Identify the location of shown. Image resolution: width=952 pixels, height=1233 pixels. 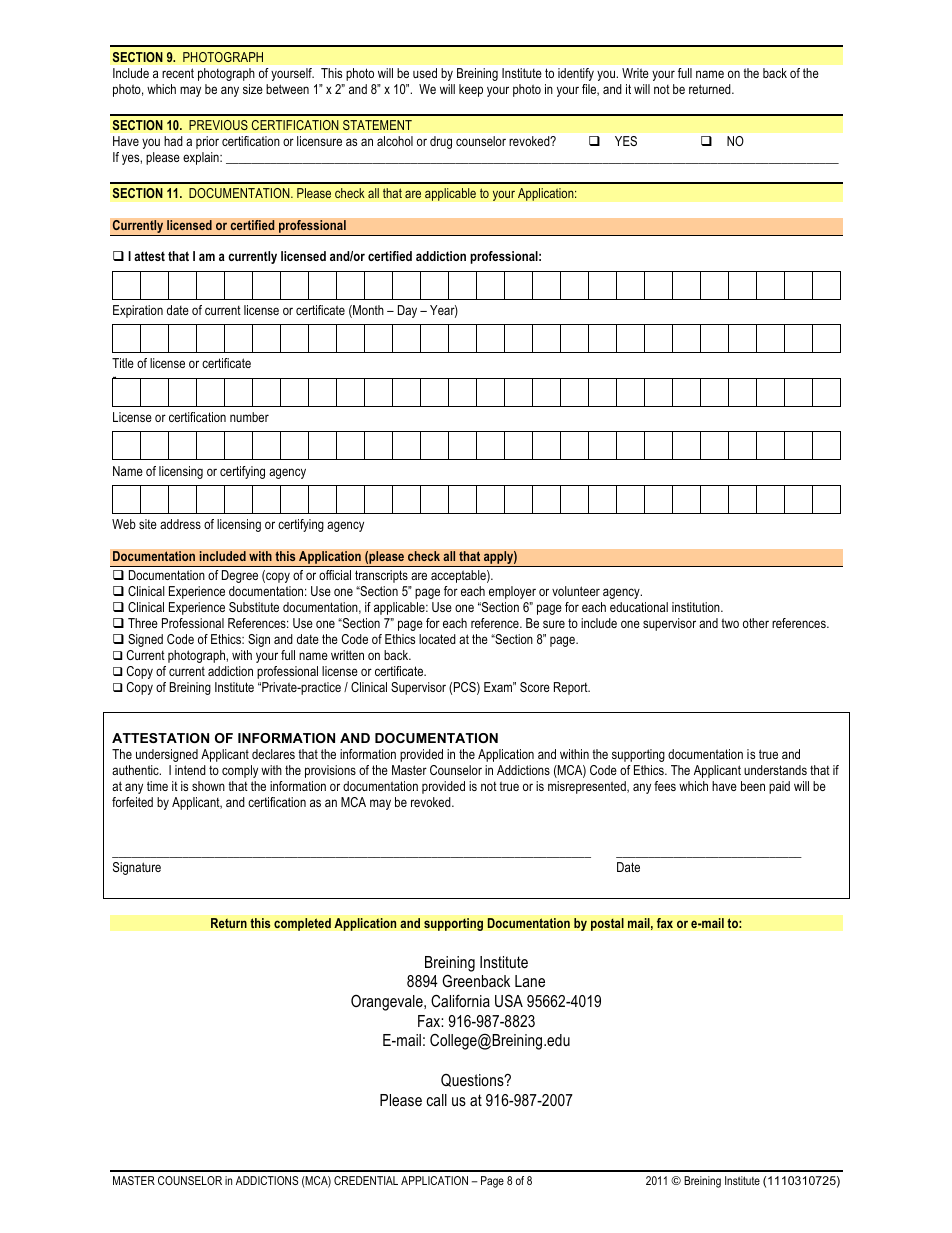
(208, 786).
